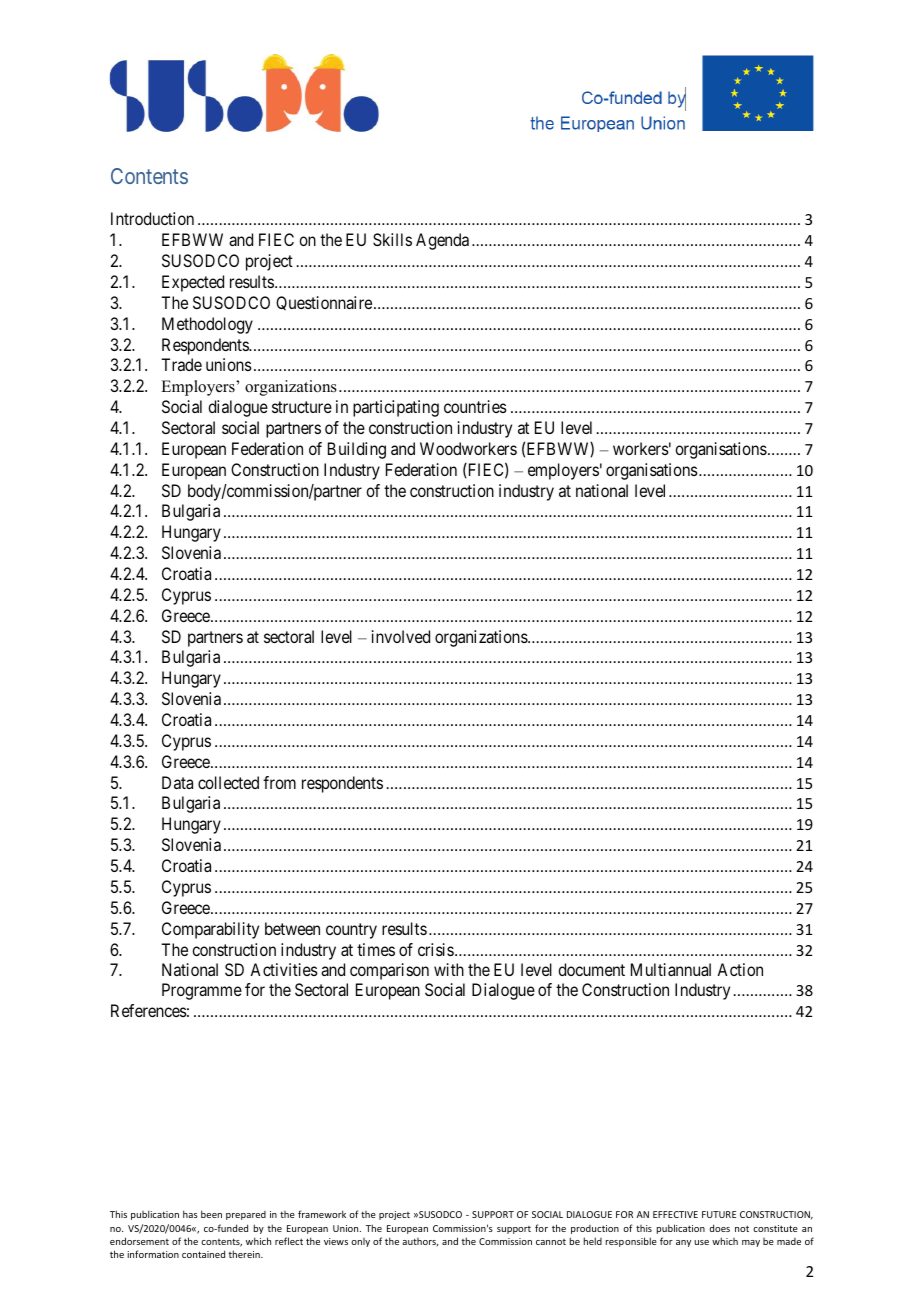  I want to click on been, so click(211, 1214).
